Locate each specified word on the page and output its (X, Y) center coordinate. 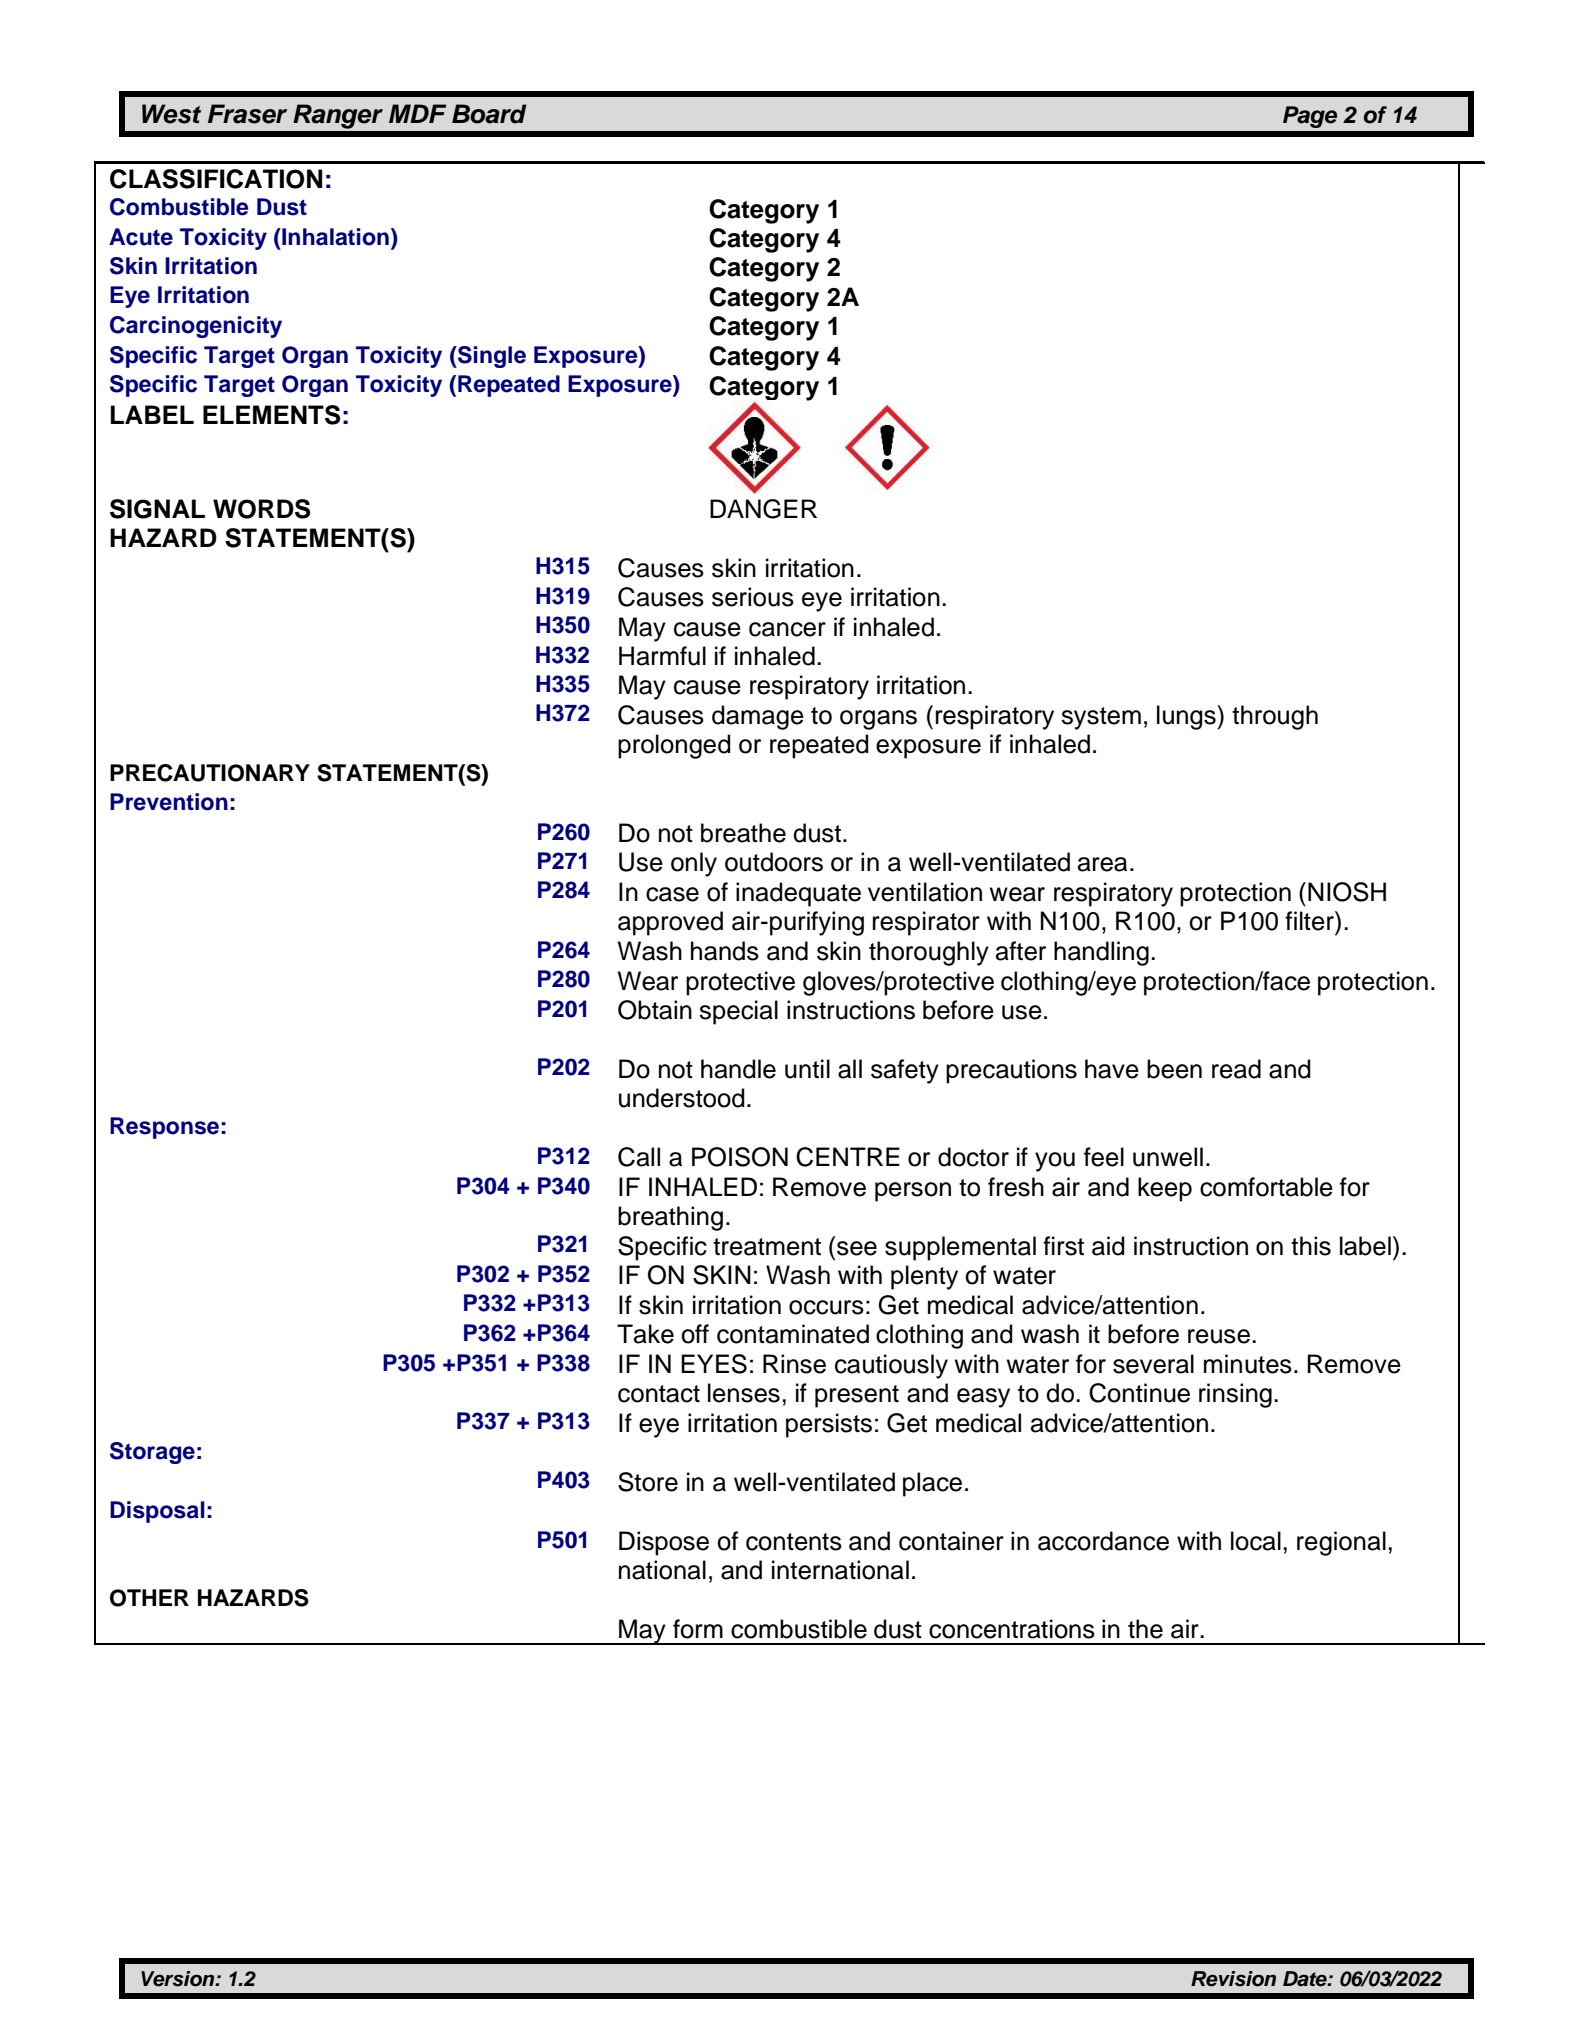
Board (489, 114)
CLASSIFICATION (216, 179)
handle (738, 1069)
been (1174, 1069)
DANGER (763, 509)
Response (164, 1128)
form (698, 1629)
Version (179, 1979)
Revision (1233, 1979)
